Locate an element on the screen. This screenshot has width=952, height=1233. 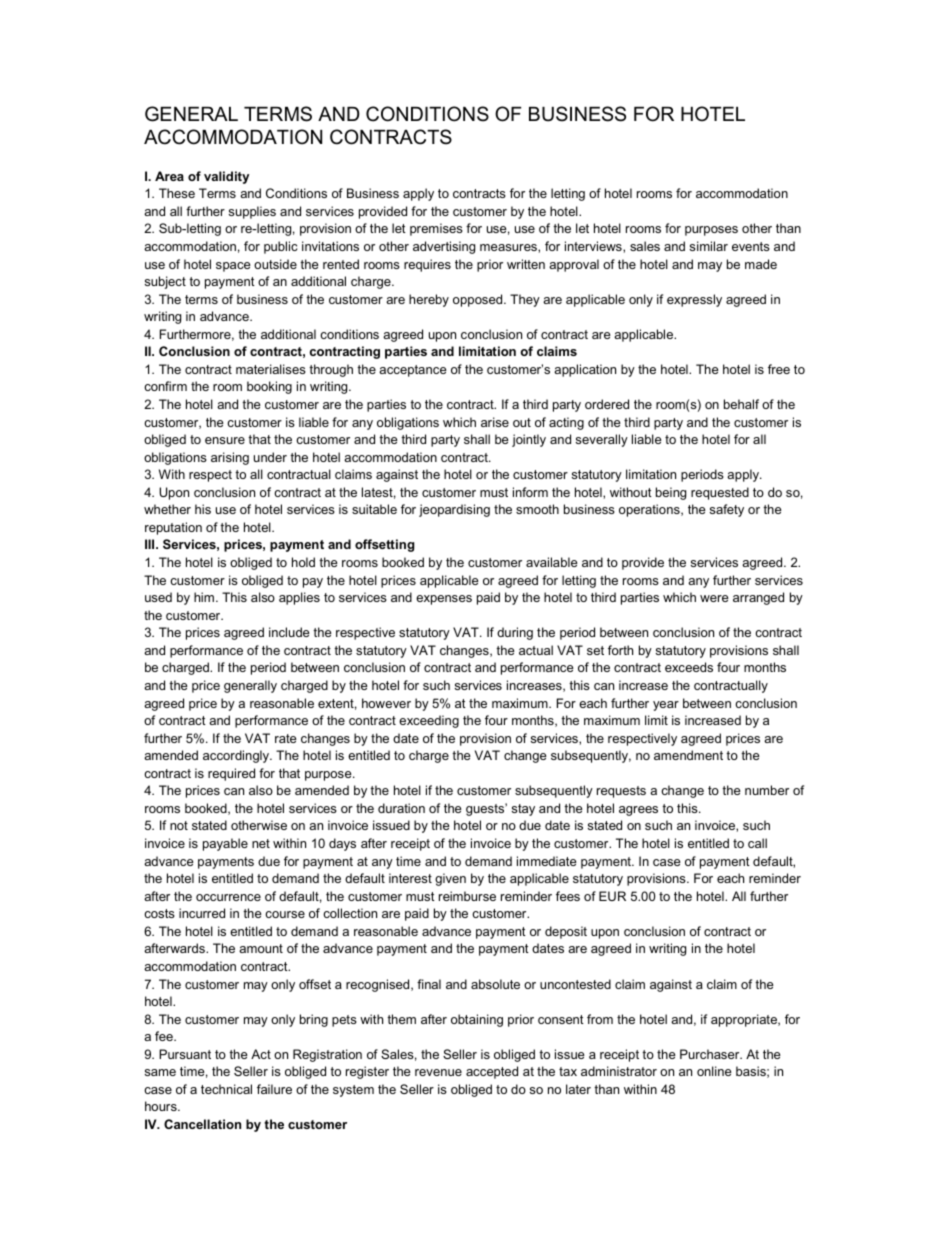
similar is located at coordinates (709, 246).
